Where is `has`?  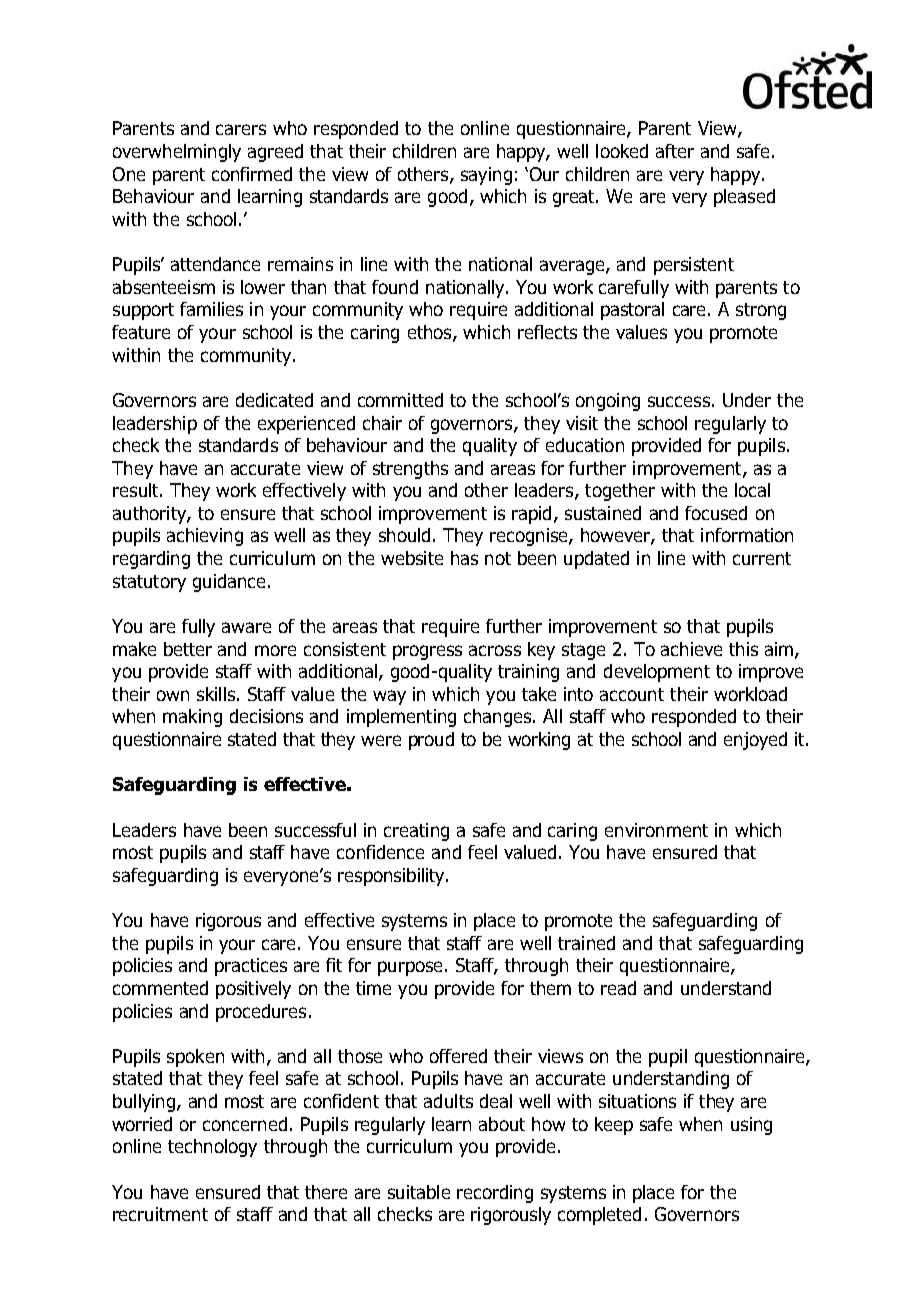
has is located at coordinates (464, 558).
